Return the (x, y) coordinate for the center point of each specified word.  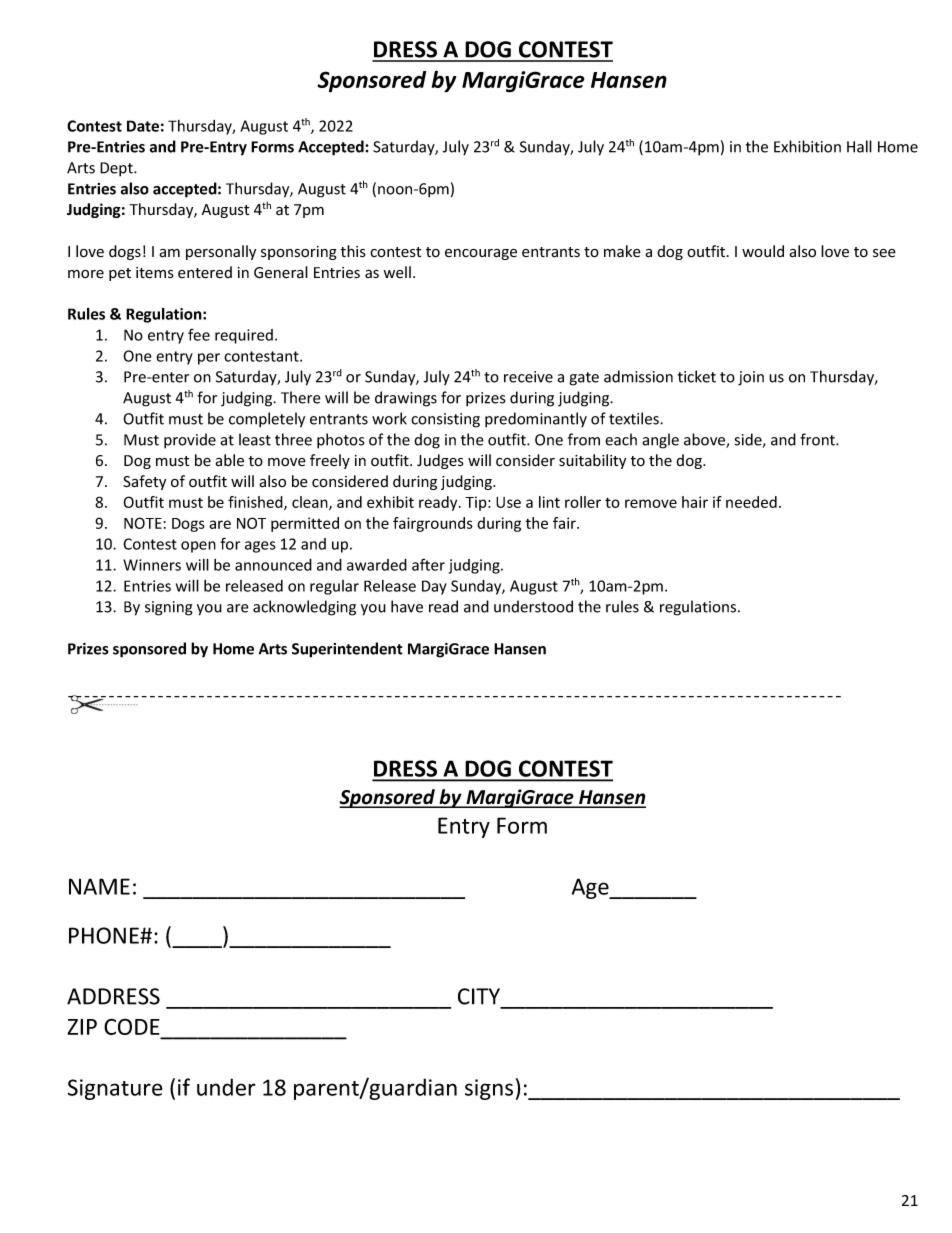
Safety (144, 482)
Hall (859, 146)
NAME (99, 886)
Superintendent (347, 650)
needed (751, 502)
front (818, 439)
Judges (440, 461)
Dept (117, 169)
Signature (115, 1089)
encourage (481, 254)
